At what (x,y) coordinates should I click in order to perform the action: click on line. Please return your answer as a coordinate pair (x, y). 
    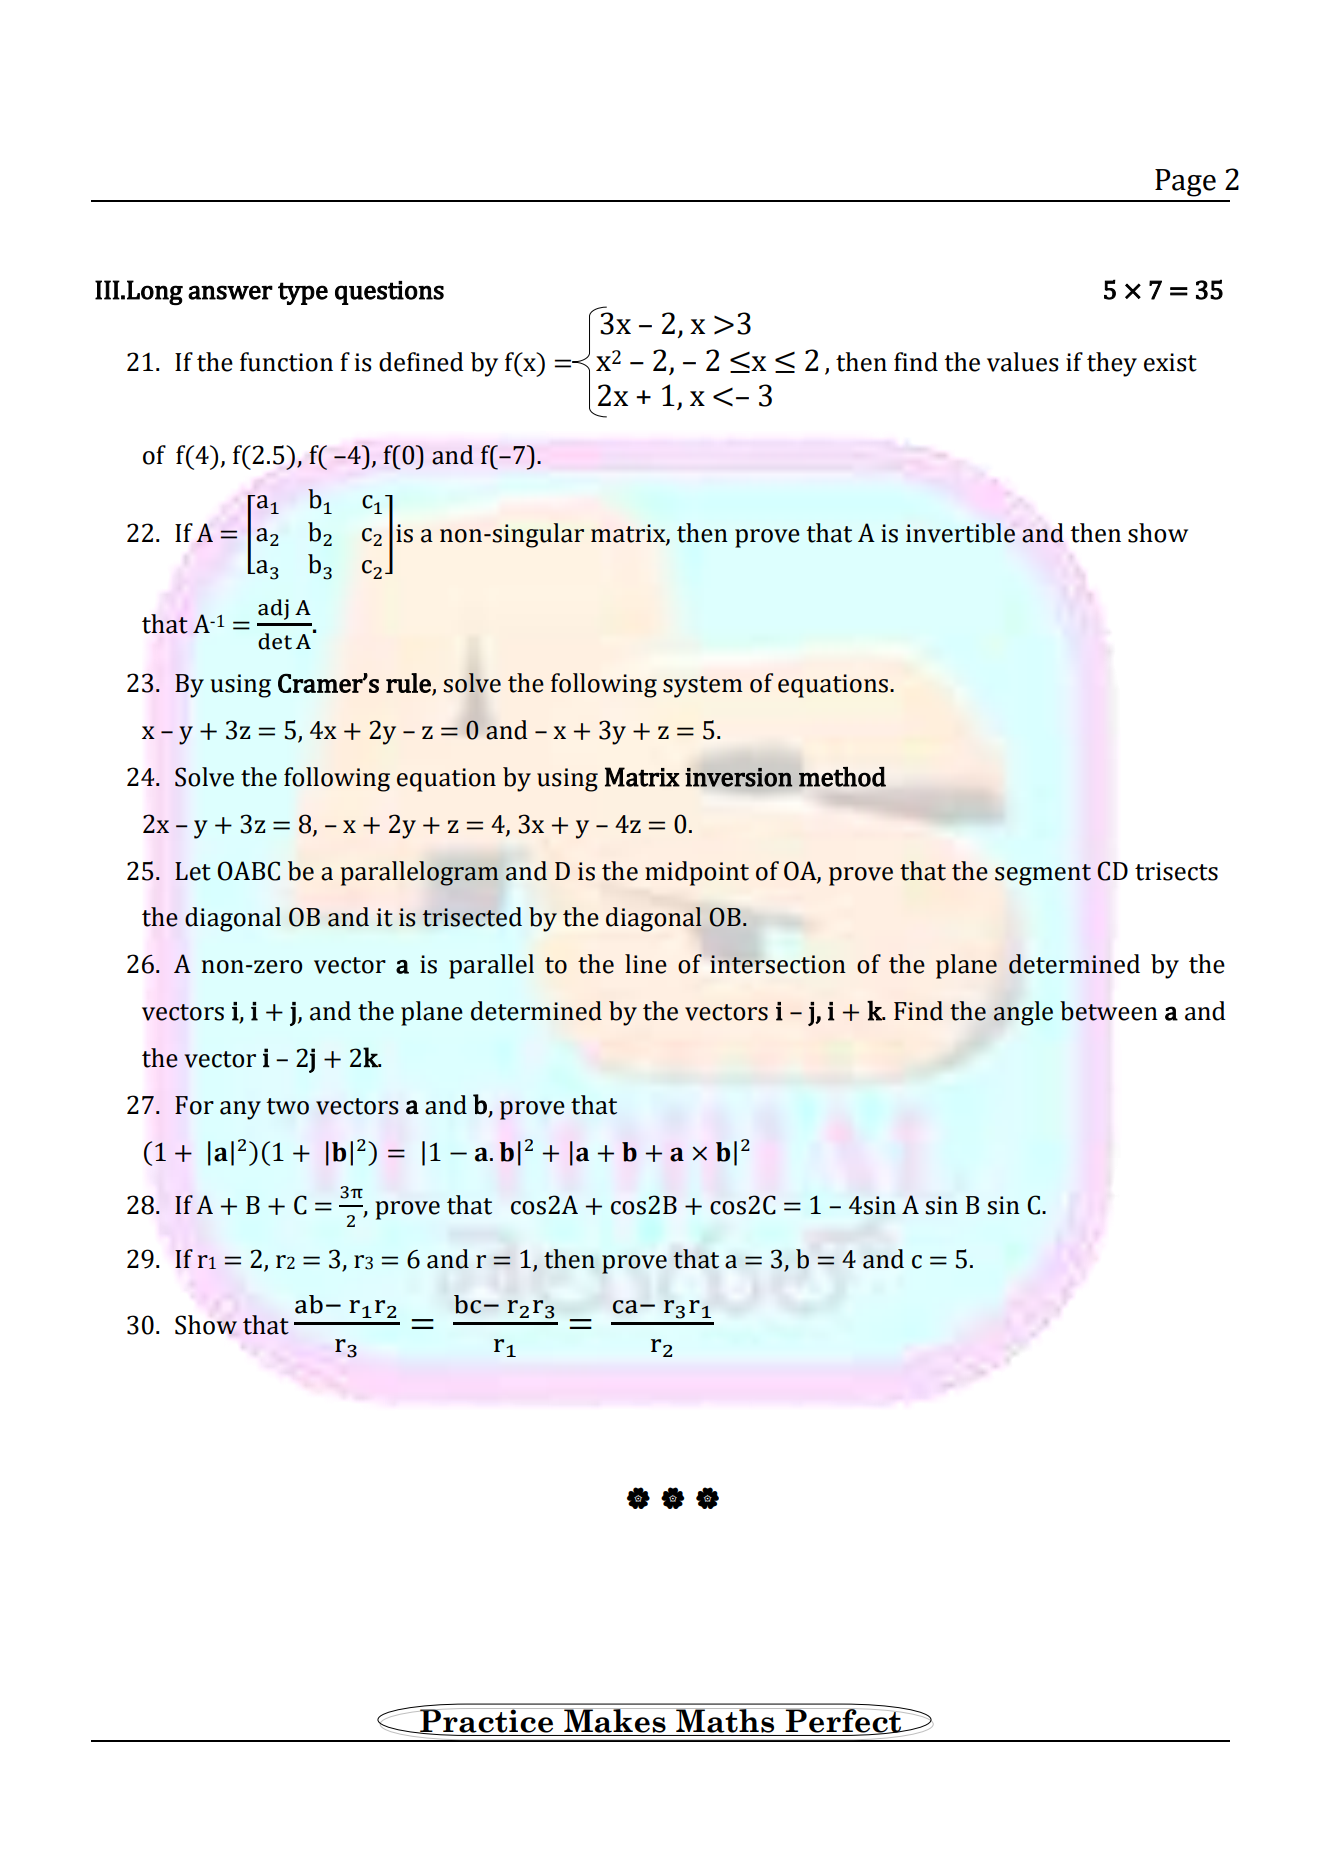
    Looking at the image, I should click on (646, 964).
